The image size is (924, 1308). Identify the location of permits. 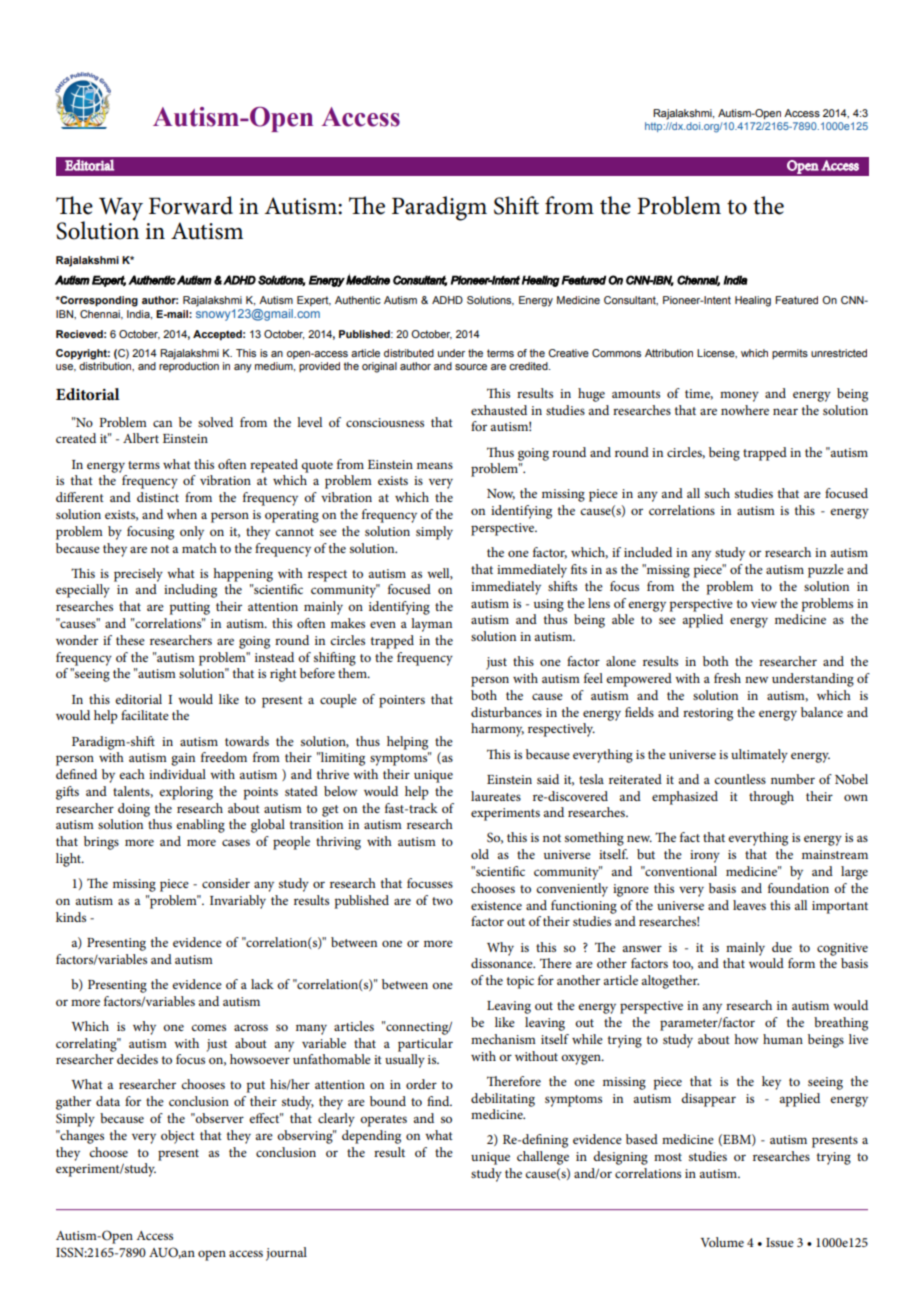
(790, 354).
